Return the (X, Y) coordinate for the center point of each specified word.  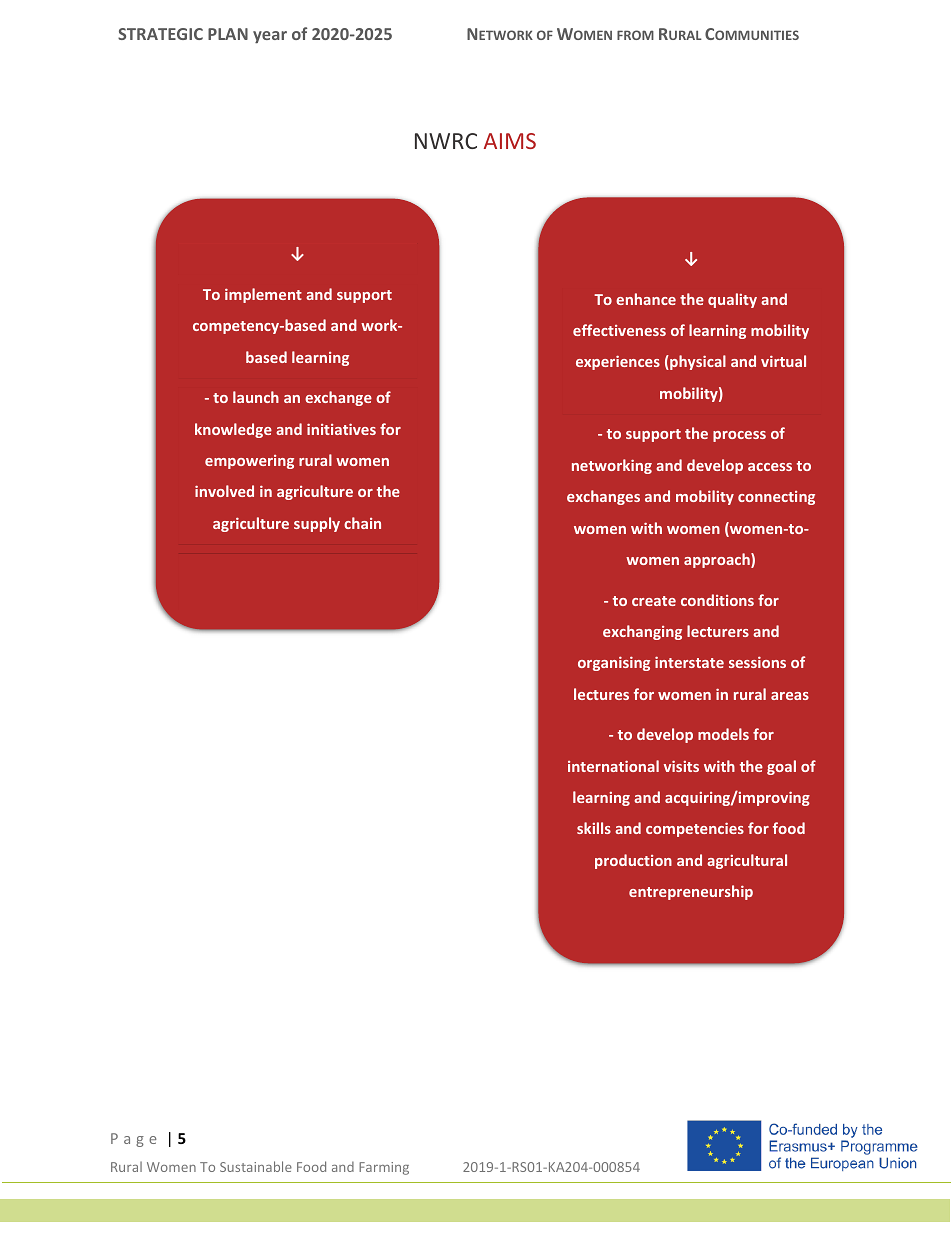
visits (681, 766)
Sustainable (256, 1166)
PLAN (228, 34)
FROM (635, 35)
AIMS (510, 141)
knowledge (233, 430)
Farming (384, 1168)
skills (594, 828)
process (739, 436)
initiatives (341, 429)
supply (317, 524)
